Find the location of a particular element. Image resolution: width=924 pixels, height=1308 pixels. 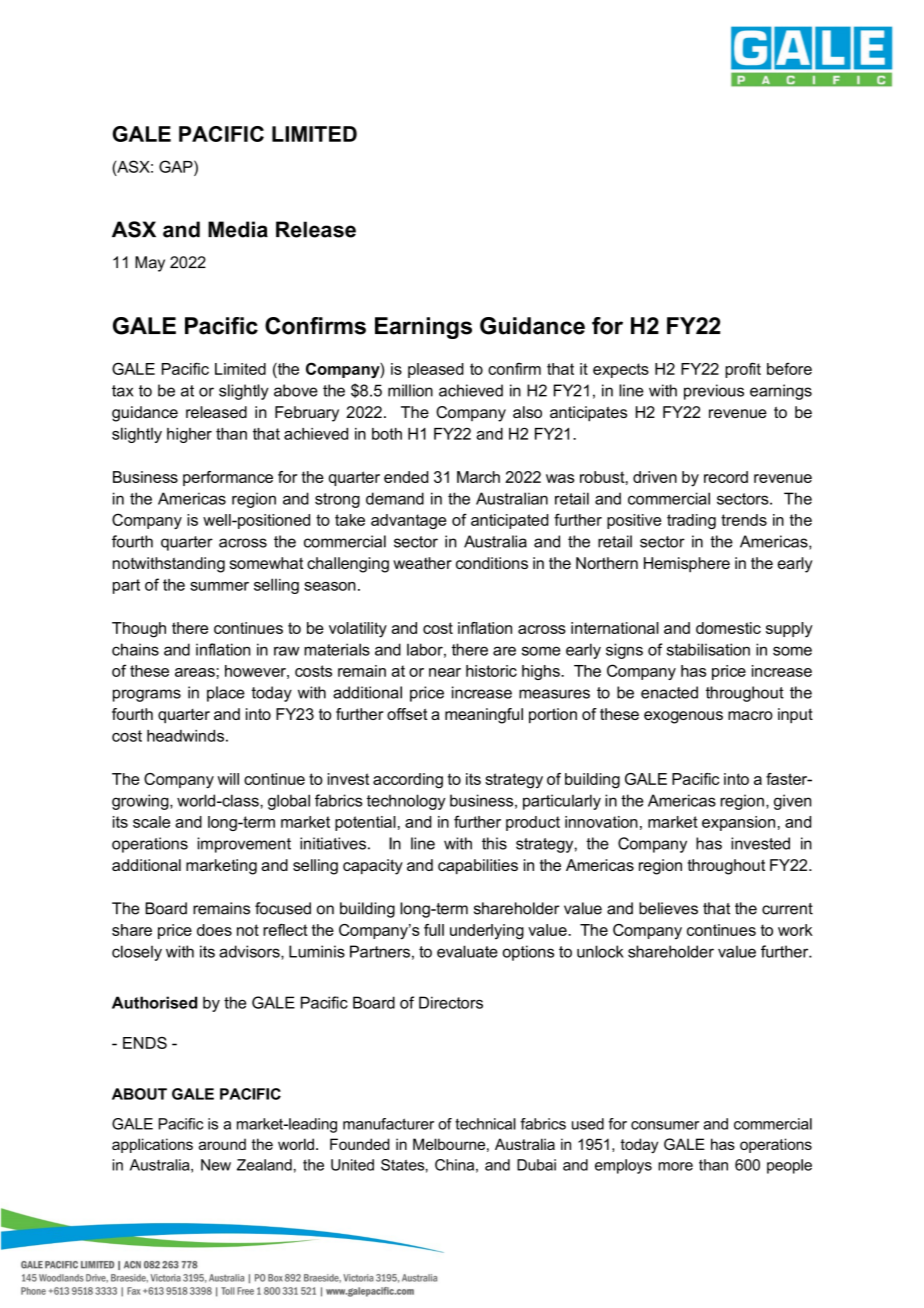

GAP is located at coordinates (177, 166).
